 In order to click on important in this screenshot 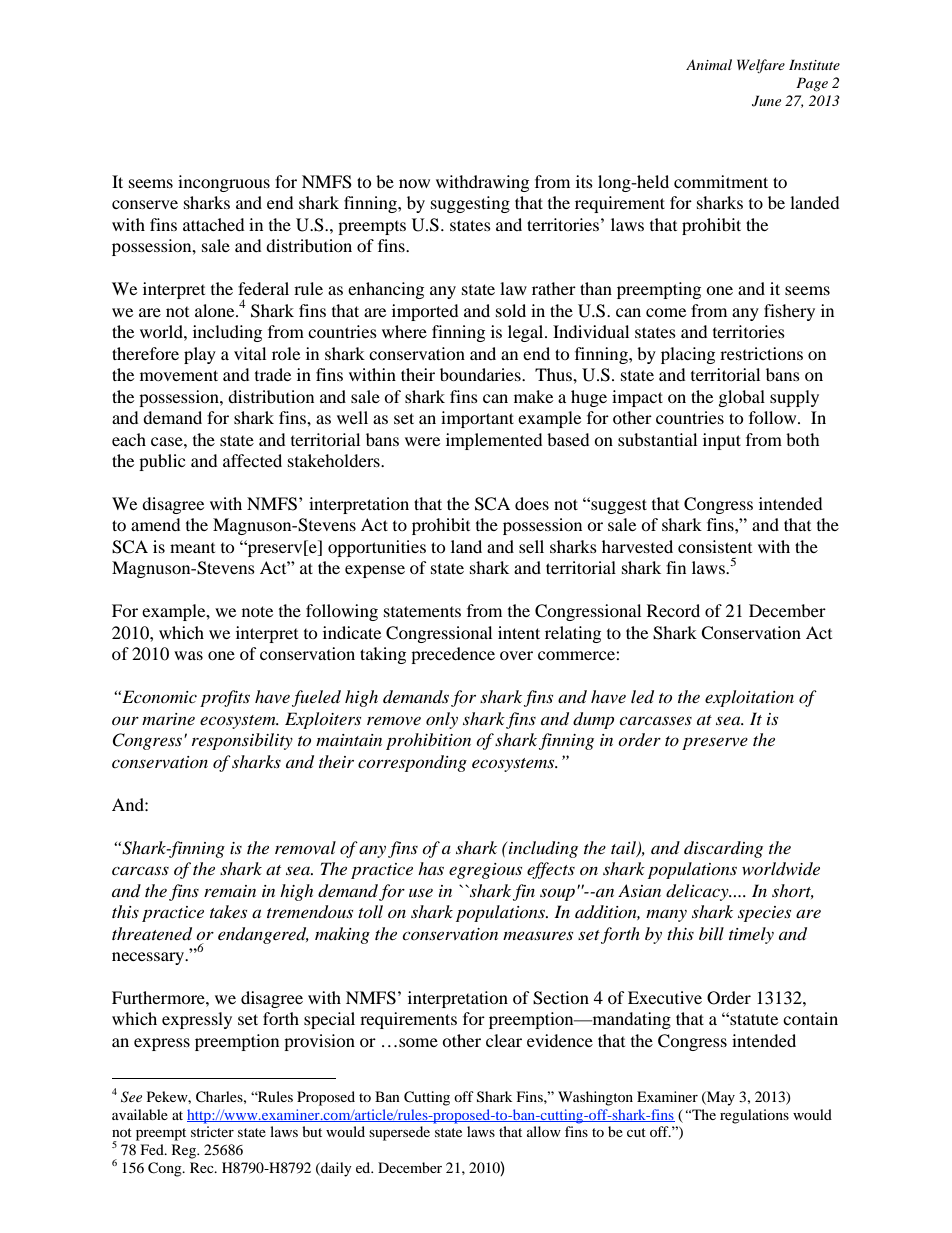, I will do `click(477, 419)`.
